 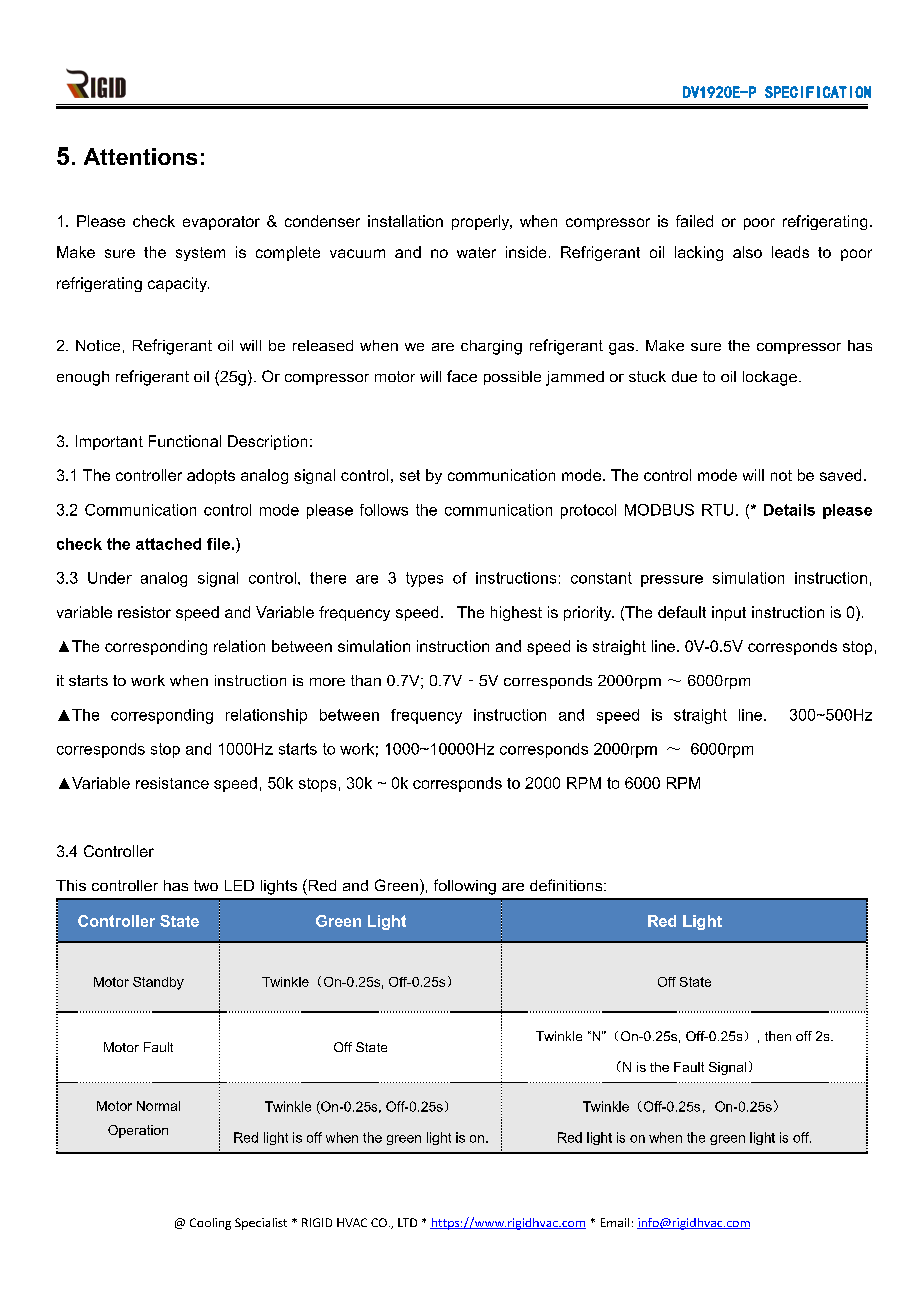 I want to click on properly, so click(x=482, y=222).
